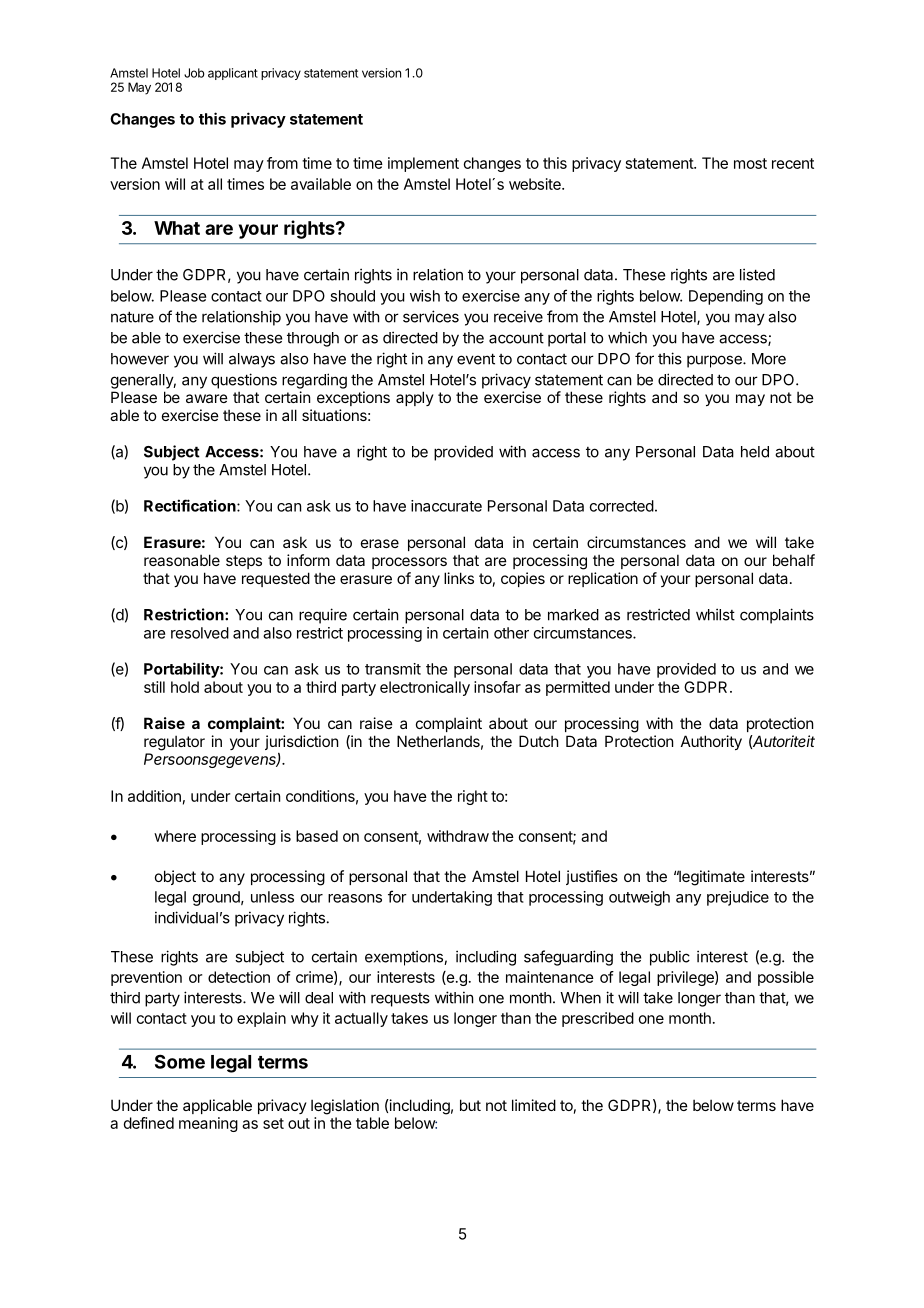 Image resolution: width=924 pixels, height=1308 pixels. What do you see at coordinates (431, 316) in the document?
I see `services` at bounding box center [431, 316].
